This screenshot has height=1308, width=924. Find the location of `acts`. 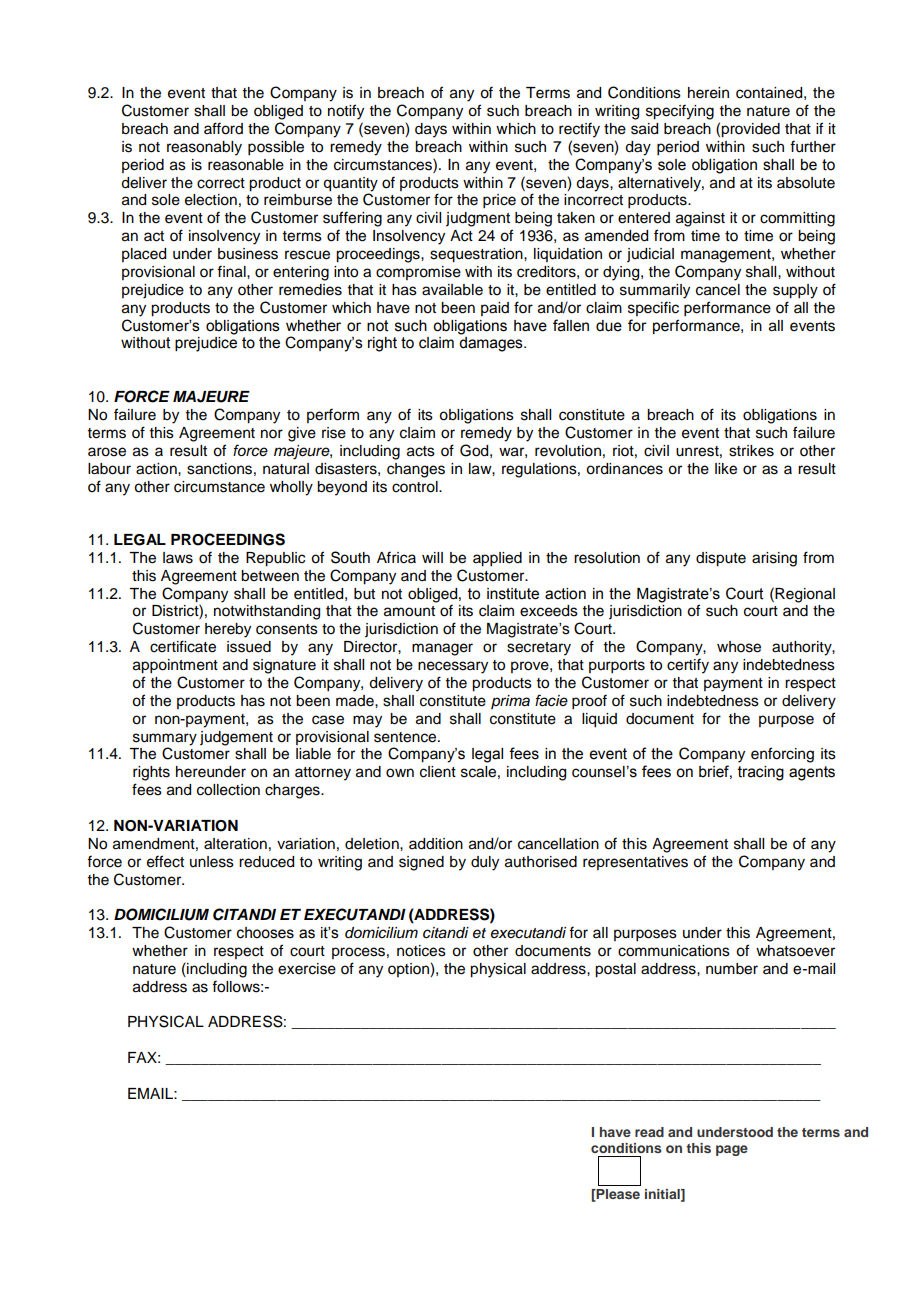

acts is located at coordinates (421, 451).
